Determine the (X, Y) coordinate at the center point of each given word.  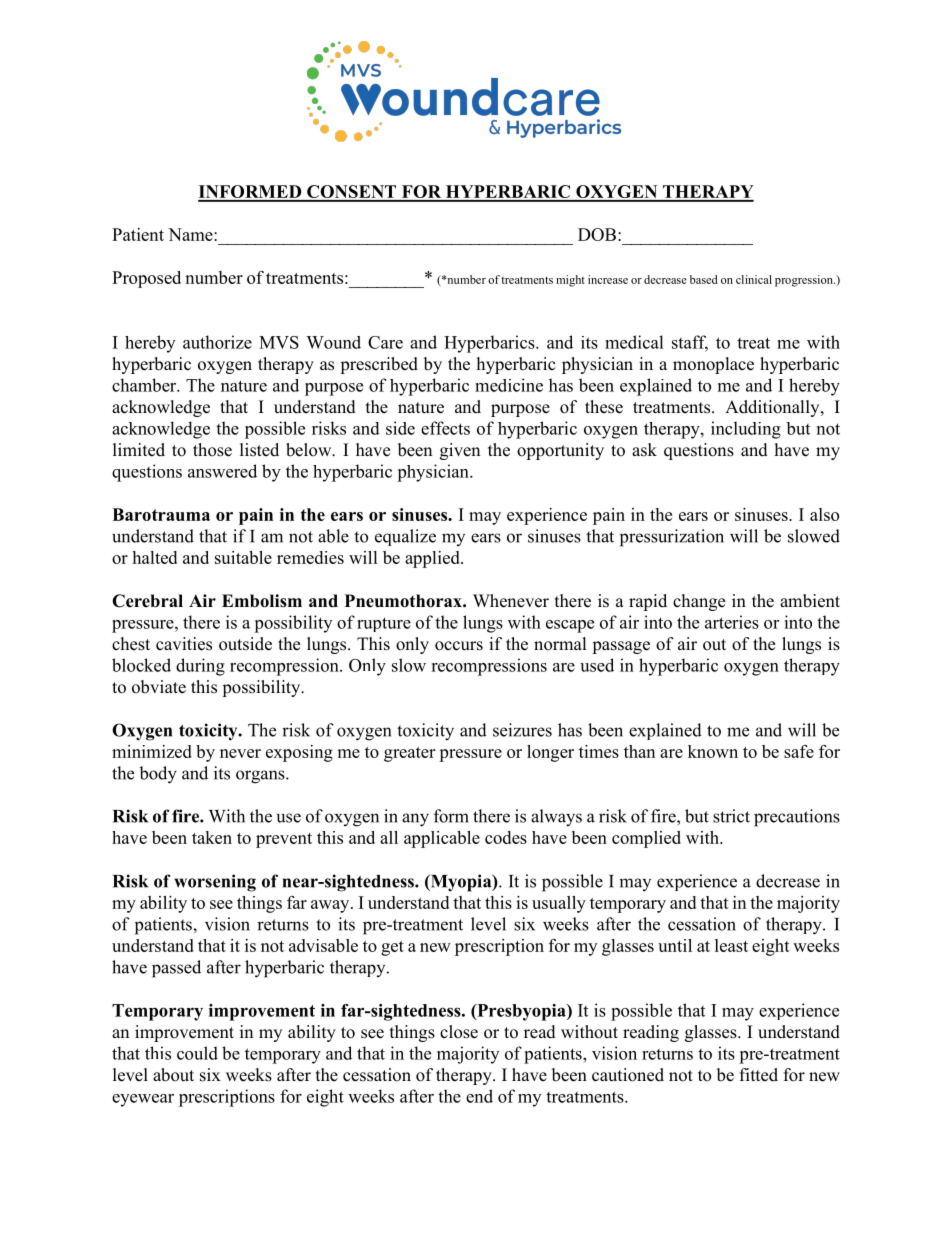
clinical (754, 279)
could (197, 1053)
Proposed (146, 279)
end (479, 1096)
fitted (759, 1075)
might (570, 281)
